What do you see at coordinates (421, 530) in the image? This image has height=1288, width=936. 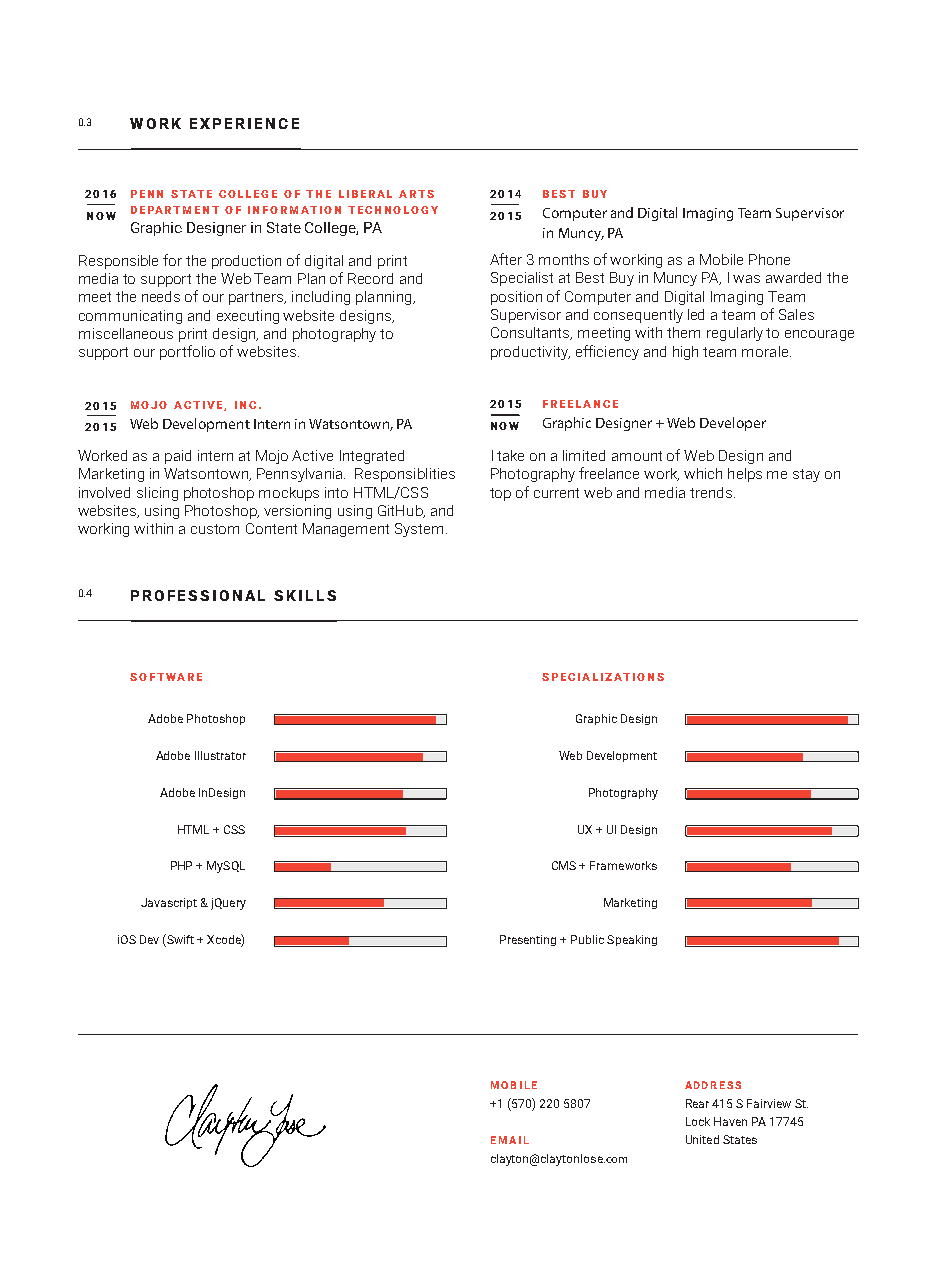 I see `System` at bounding box center [421, 530].
